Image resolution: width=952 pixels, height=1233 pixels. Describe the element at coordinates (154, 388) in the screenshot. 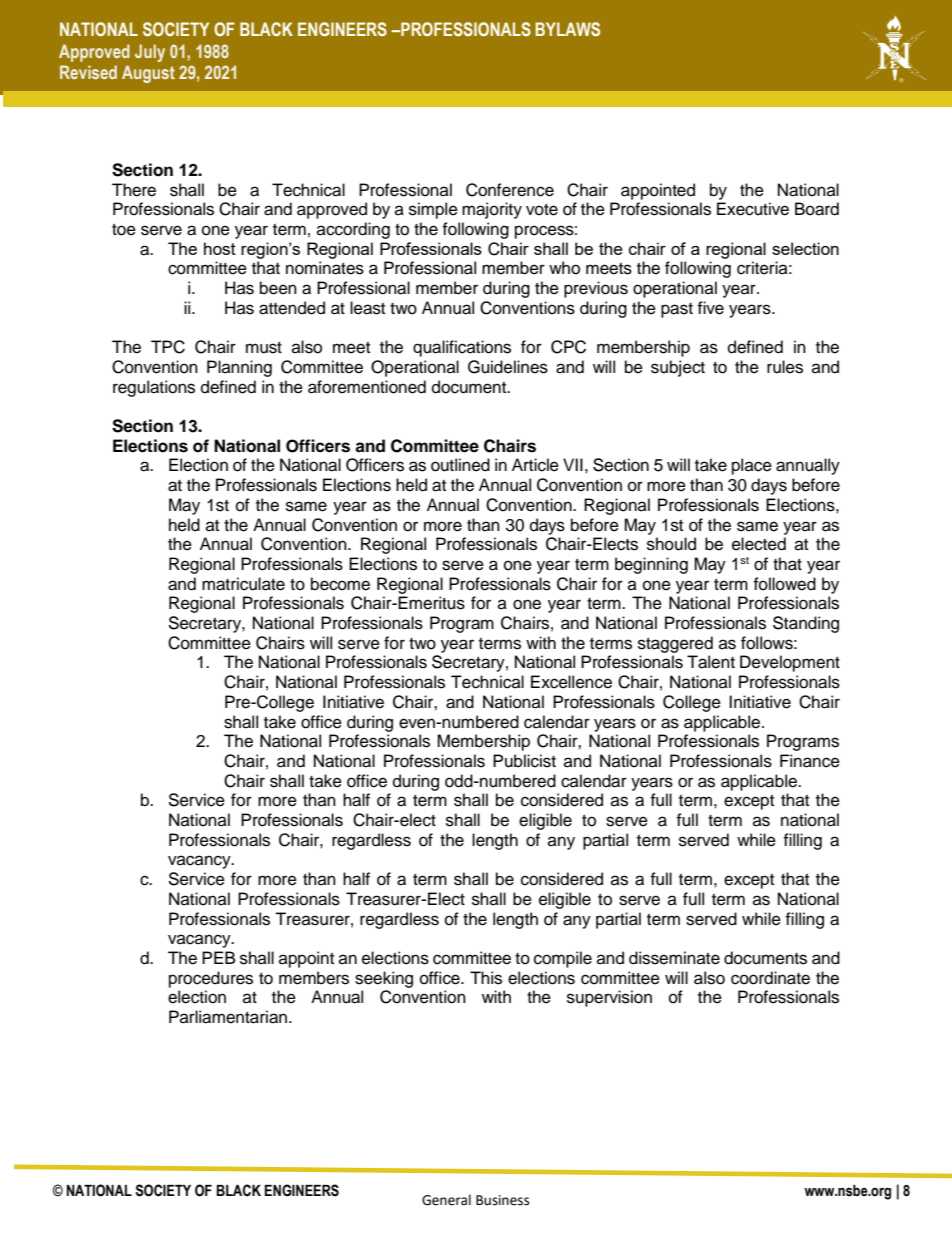

I see `regulations` at that location.
